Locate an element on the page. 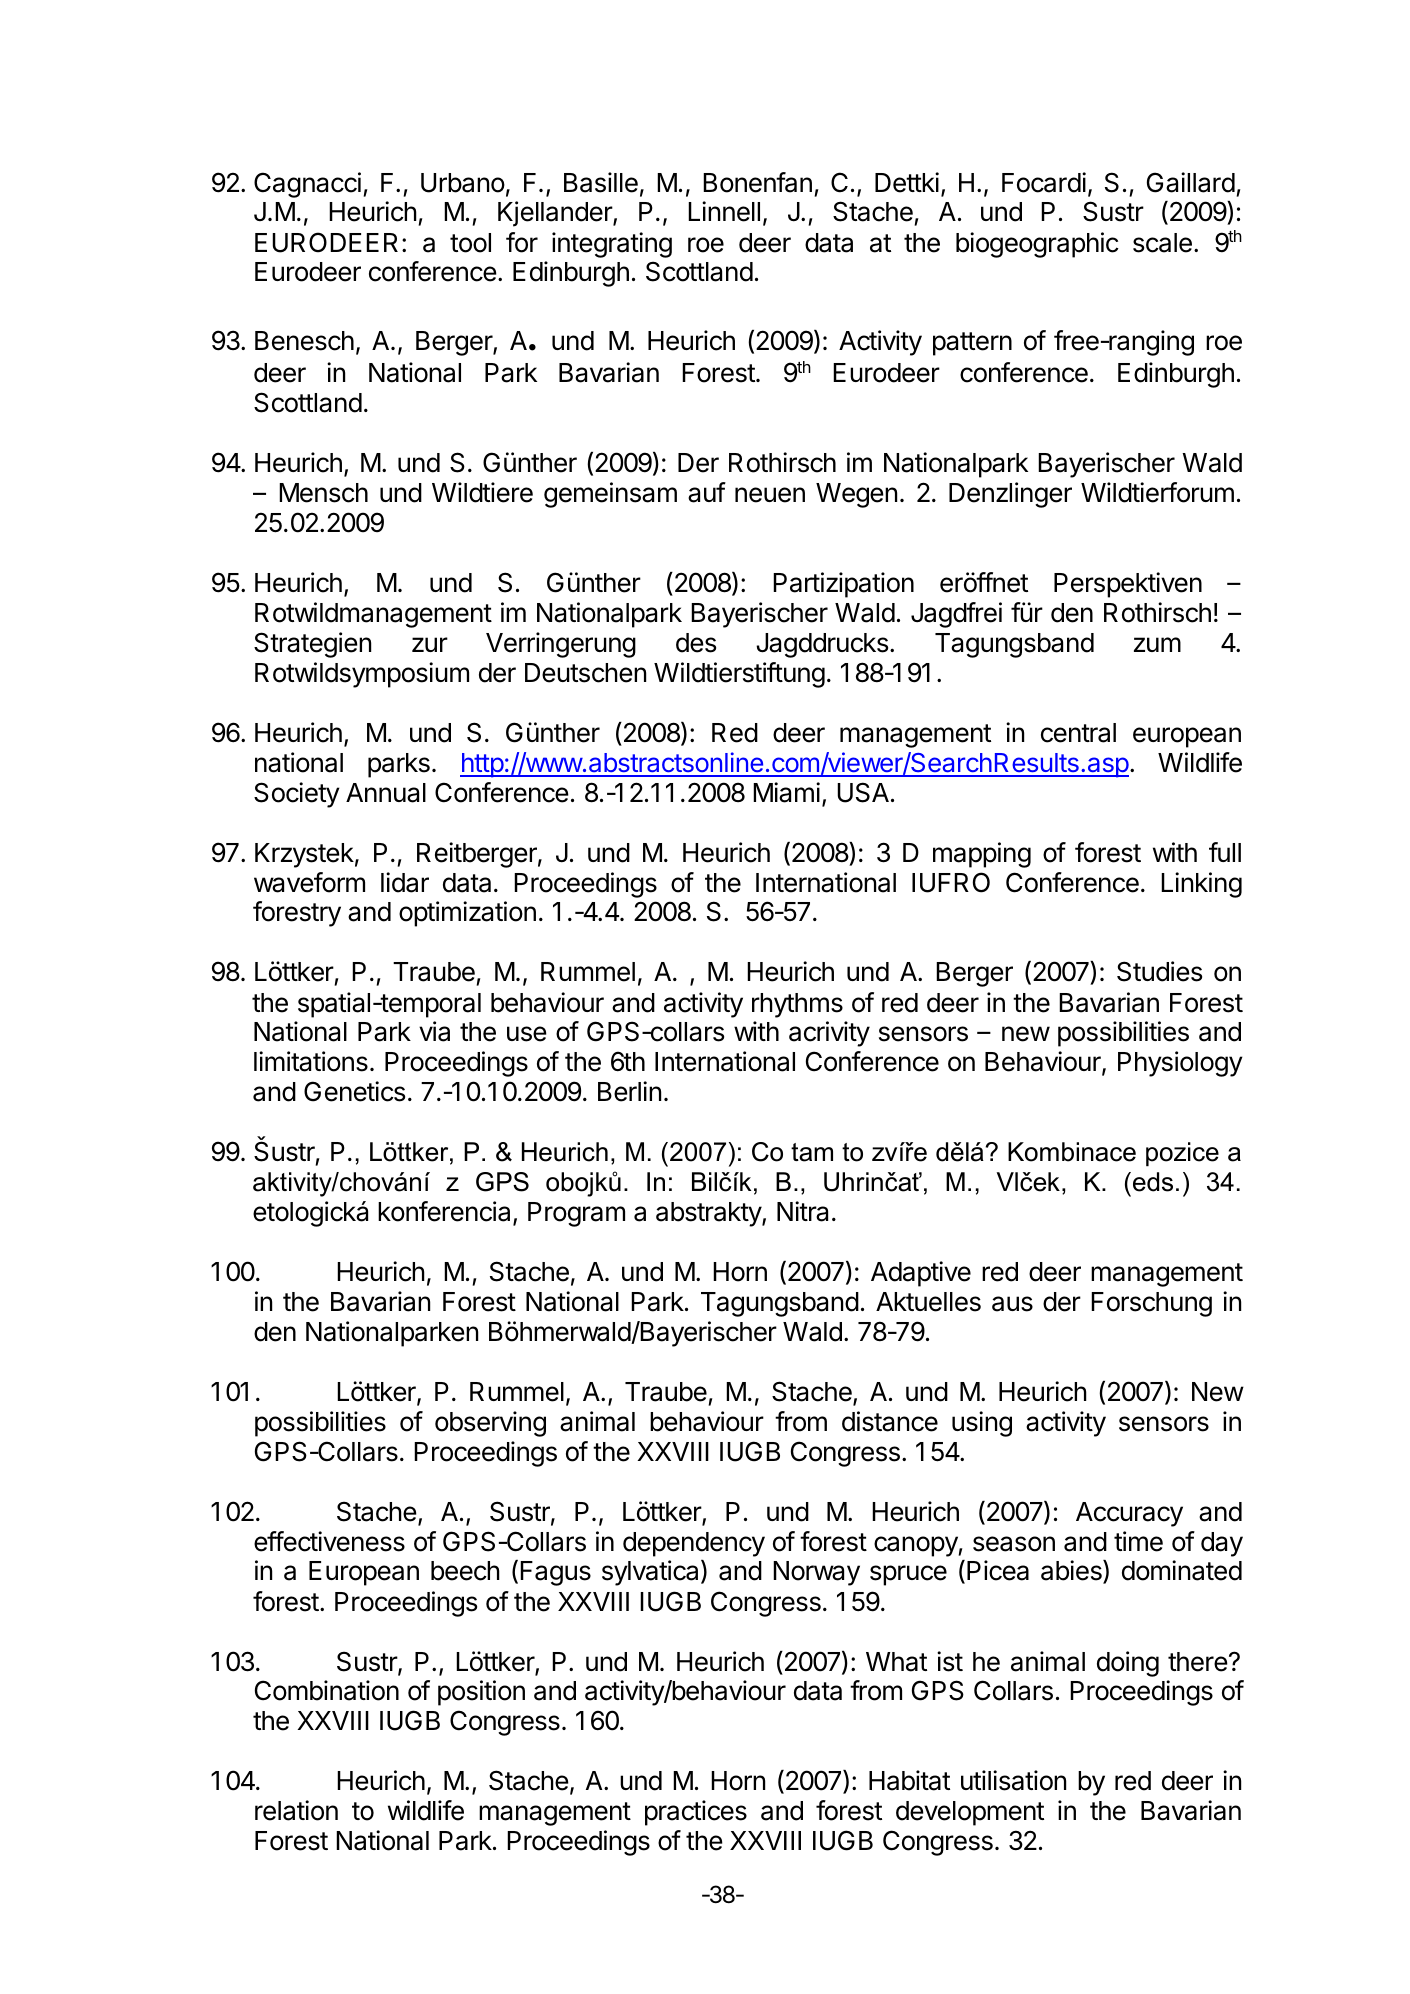  Physiology is located at coordinates (1180, 1064).
